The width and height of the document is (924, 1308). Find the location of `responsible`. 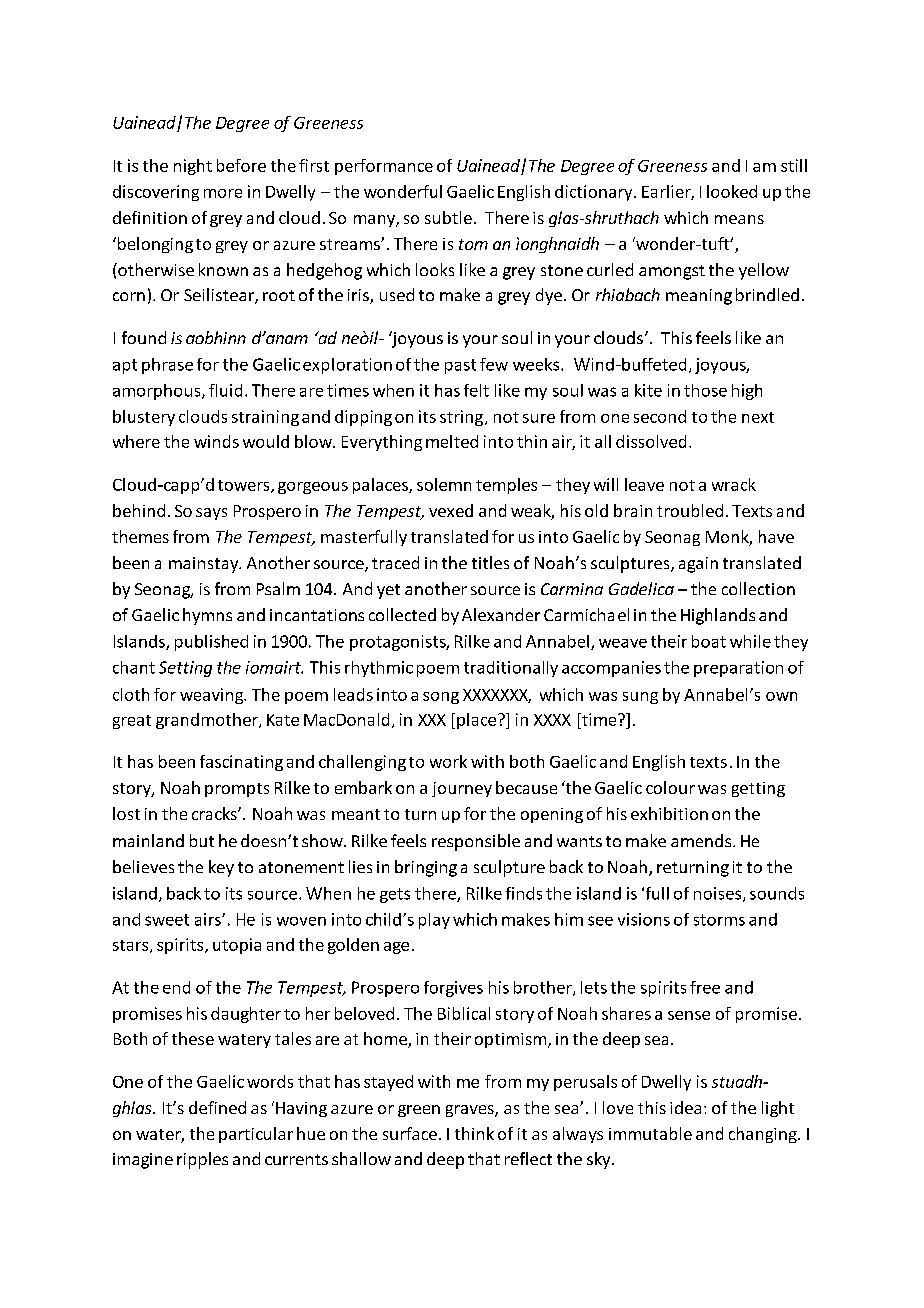

responsible is located at coordinates (476, 842).
